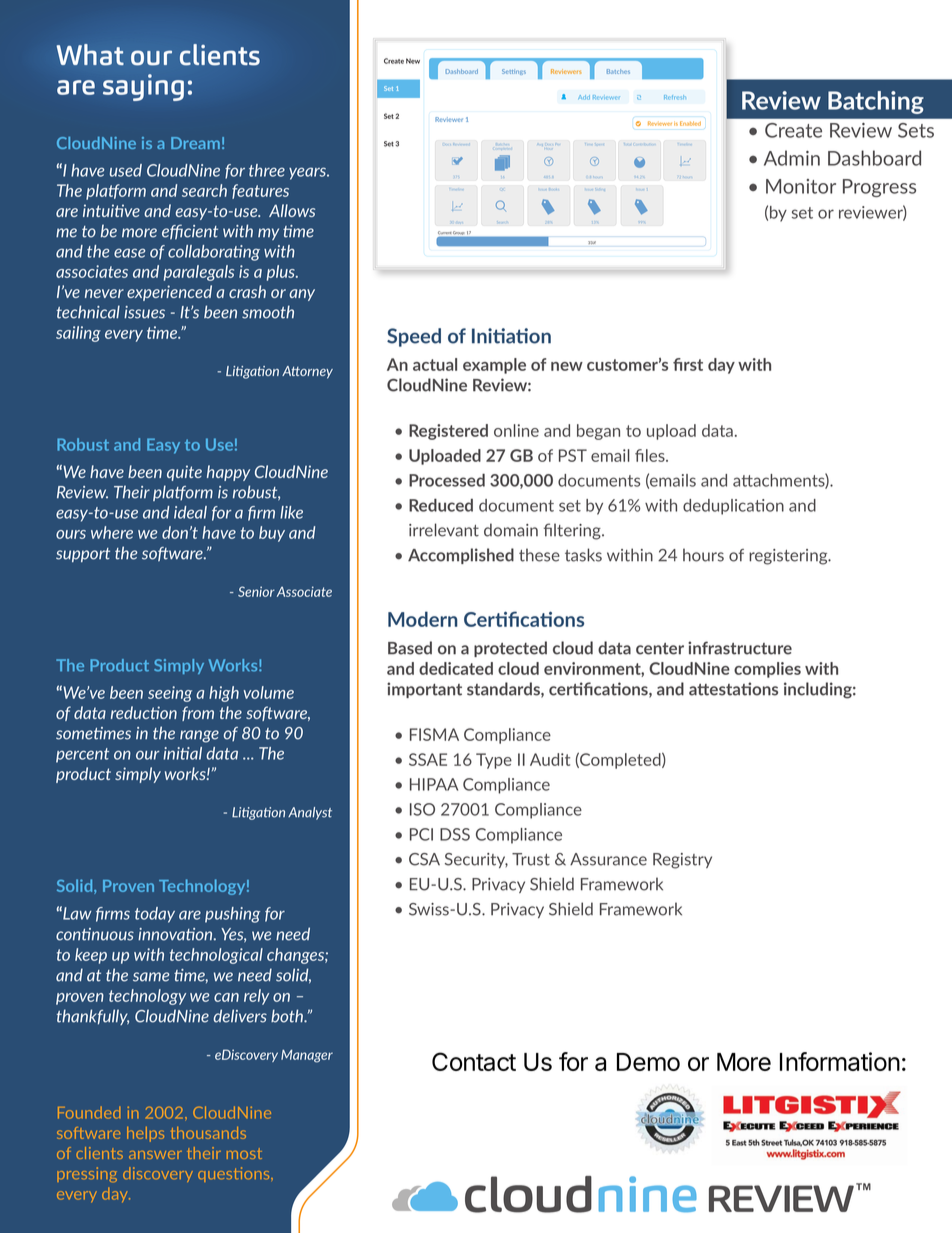  I want to click on answer, so click(155, 1155).
